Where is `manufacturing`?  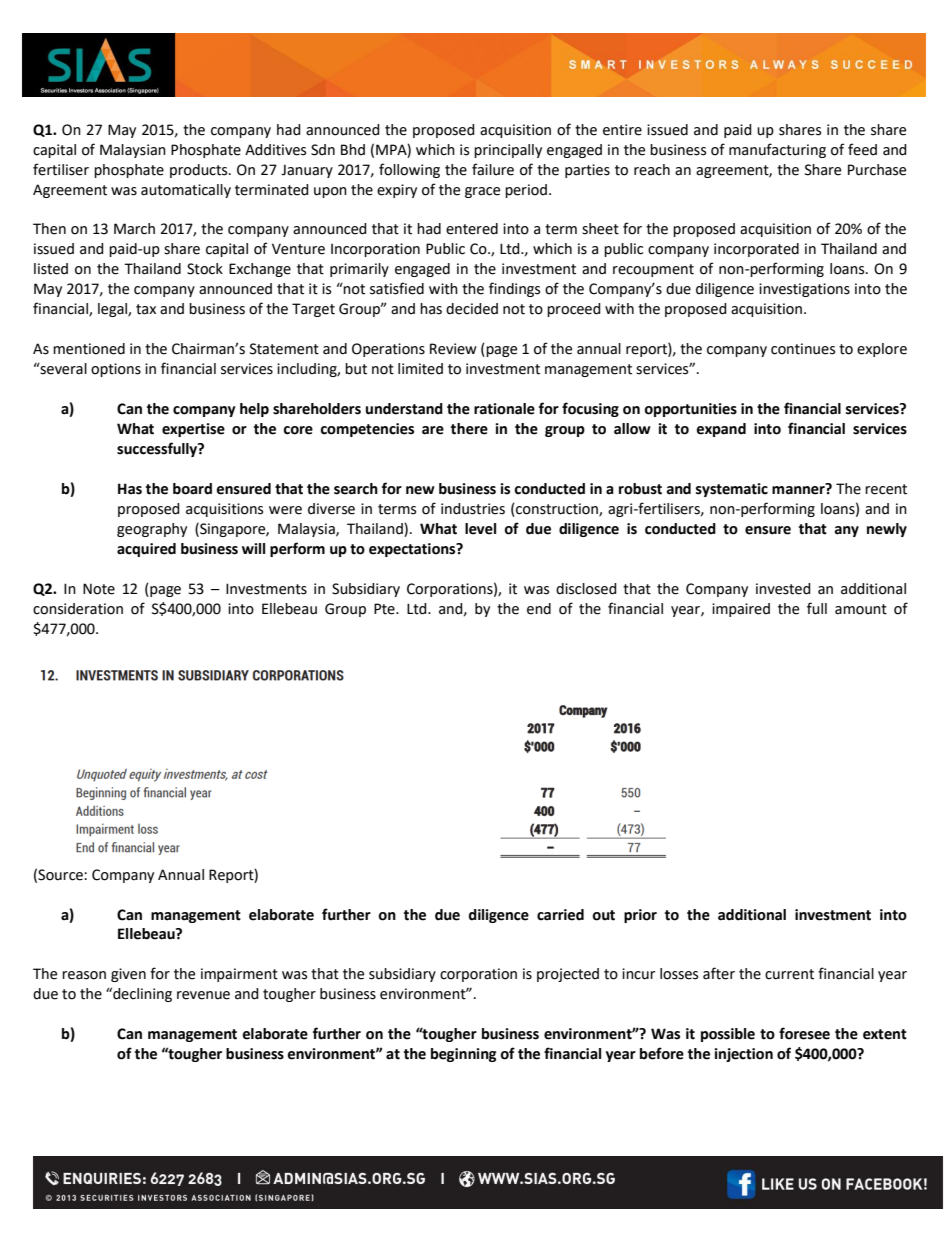
manufacturing is located at coordinates (777, 150).
